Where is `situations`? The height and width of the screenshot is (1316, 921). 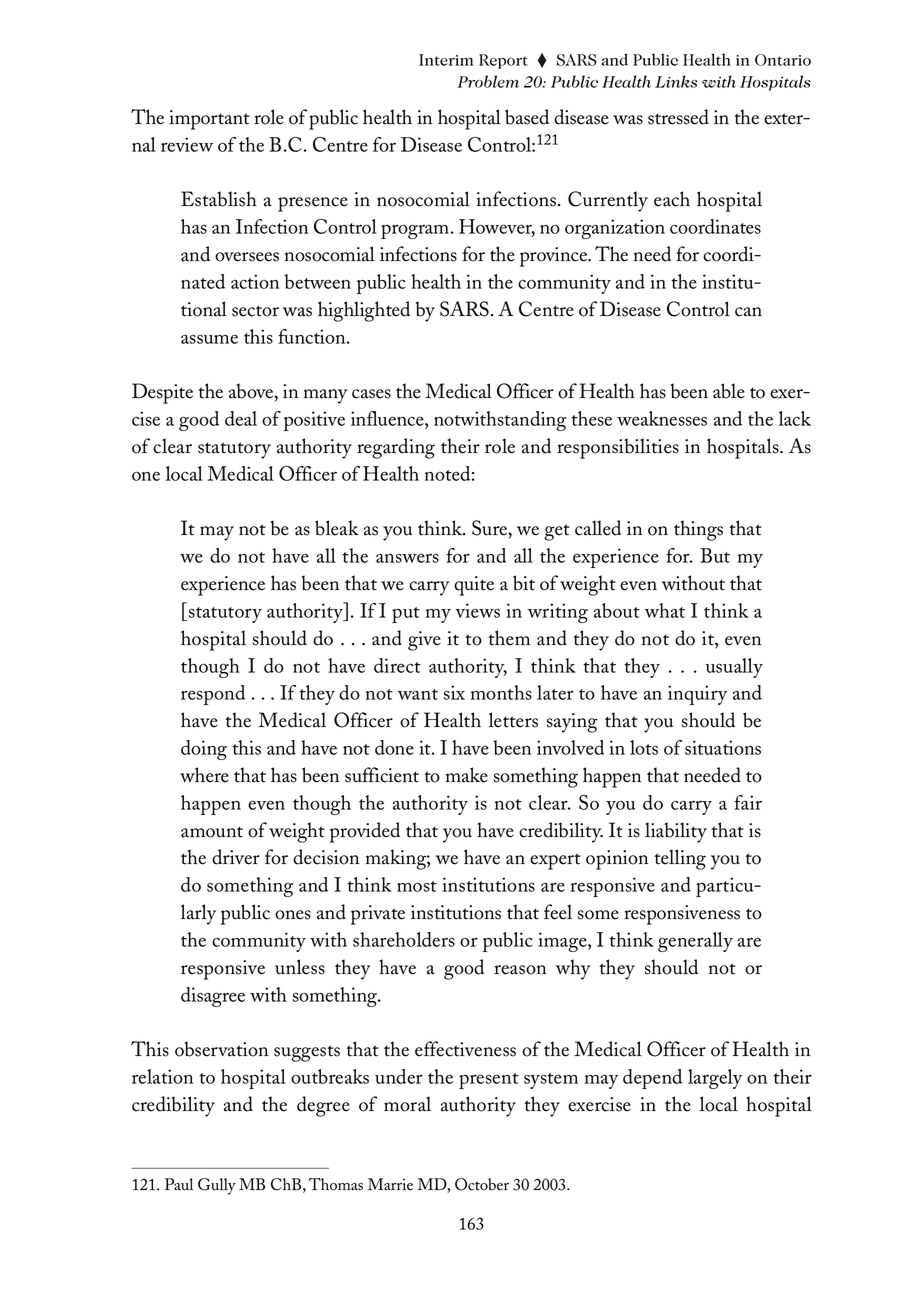
situations is located at coordinates (723, 747).
